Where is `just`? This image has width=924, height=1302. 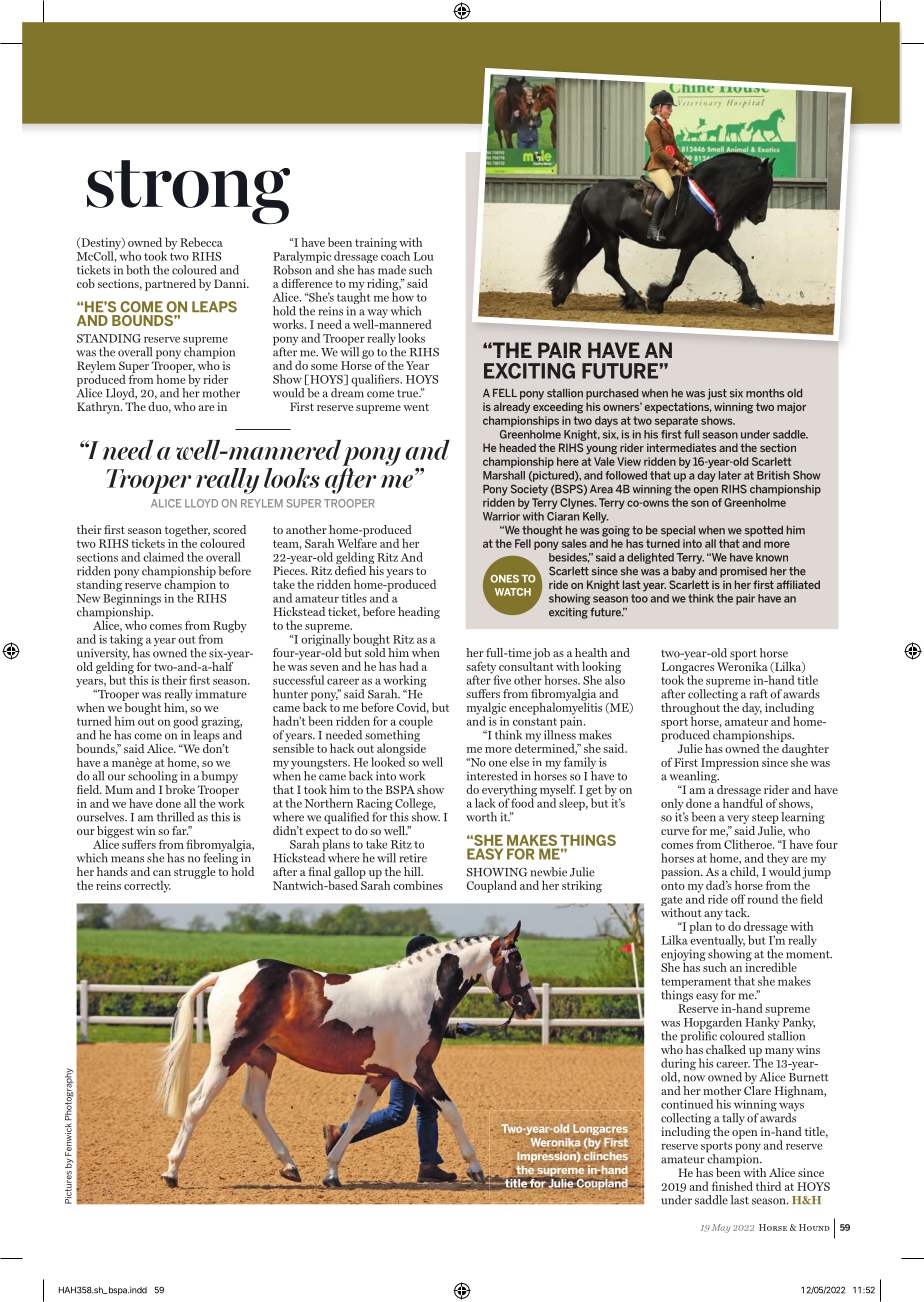 just is located at coordinates (717, 394).
